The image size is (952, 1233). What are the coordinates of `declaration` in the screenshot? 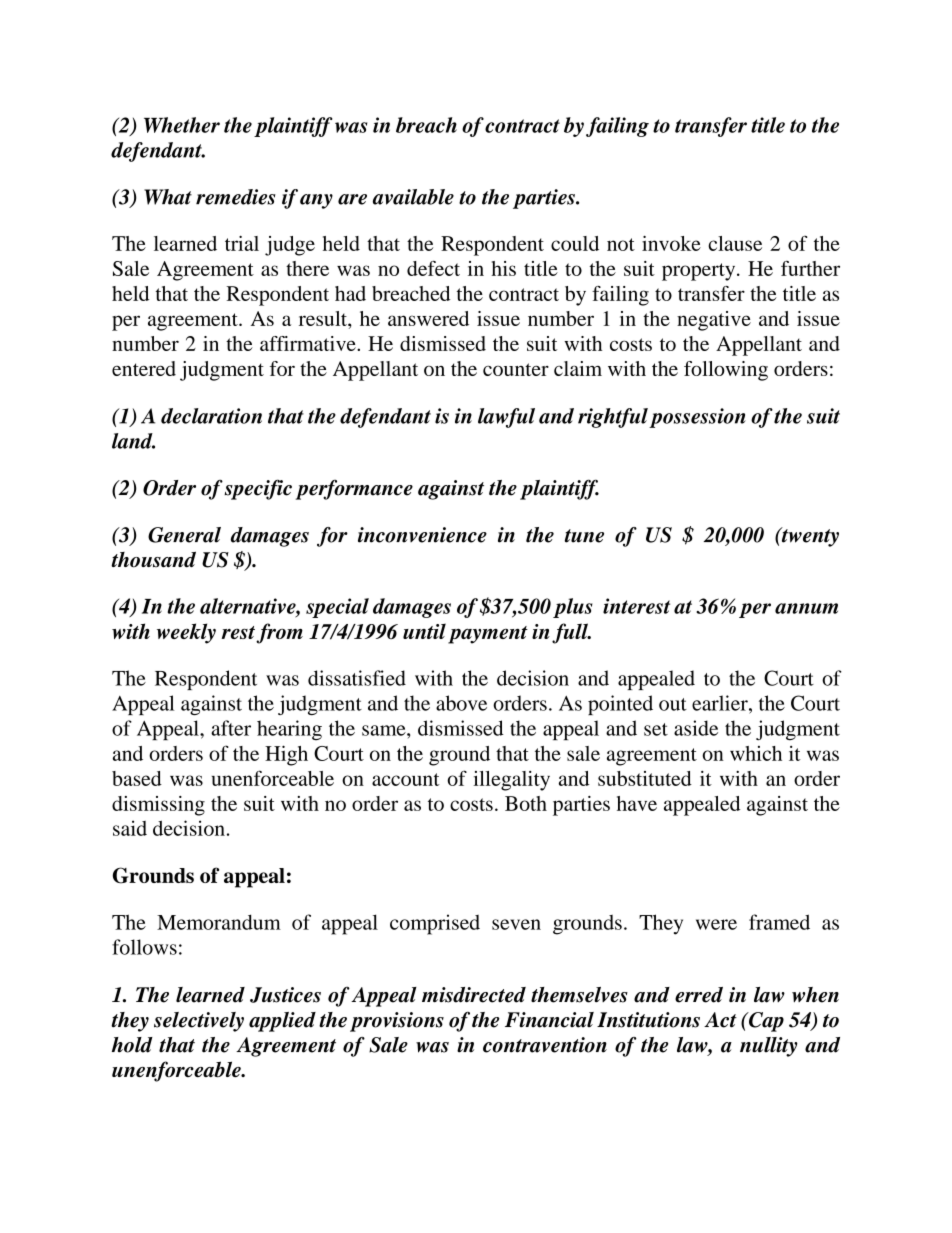 It's located at (211, 416).
